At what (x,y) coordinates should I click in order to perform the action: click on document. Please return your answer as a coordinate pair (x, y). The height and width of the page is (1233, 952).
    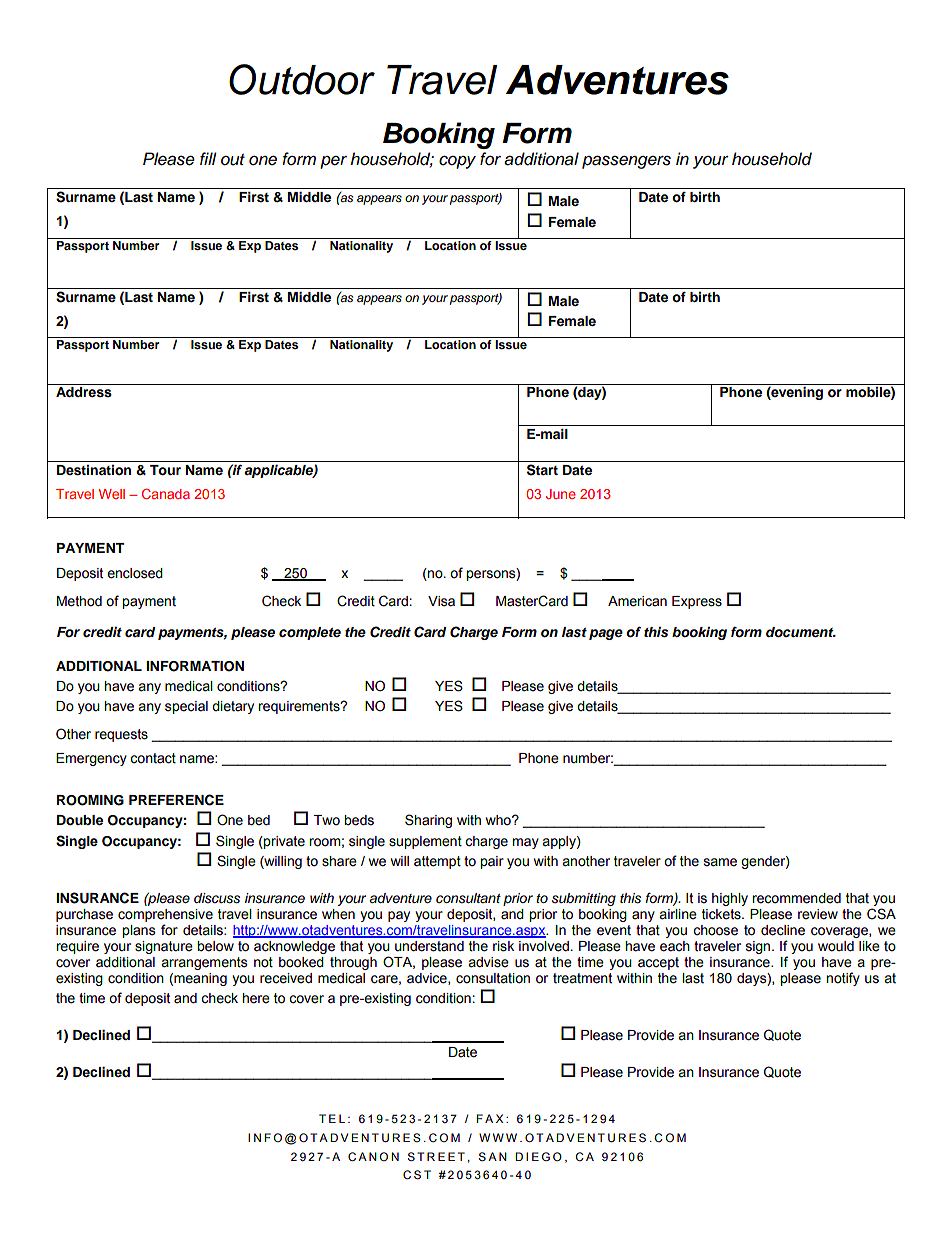
    Looking at the image, I should click on (801, 632).
